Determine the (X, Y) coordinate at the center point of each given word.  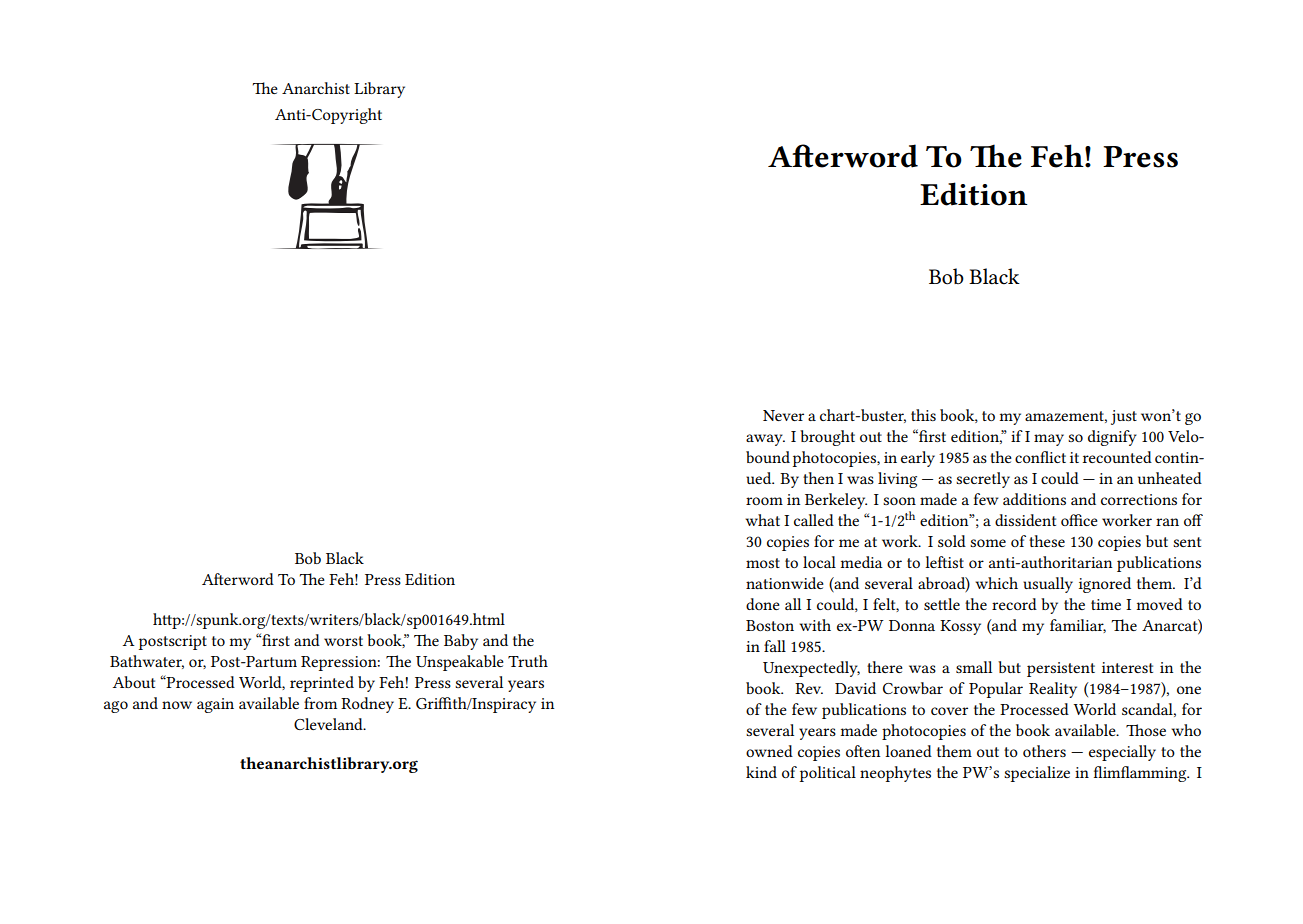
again (215, 705)
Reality (1053, 690)
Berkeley (836, 501)
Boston (770, 625)
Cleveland (329, 724)
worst (343, 641)
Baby (461, 642)
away (765, 440)
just (1124, 417)
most (763, 563)
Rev (809, 688)
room (764, 501)
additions (1034, 499)
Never (783, 415)
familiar (1078, 626)
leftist (944, 562)
